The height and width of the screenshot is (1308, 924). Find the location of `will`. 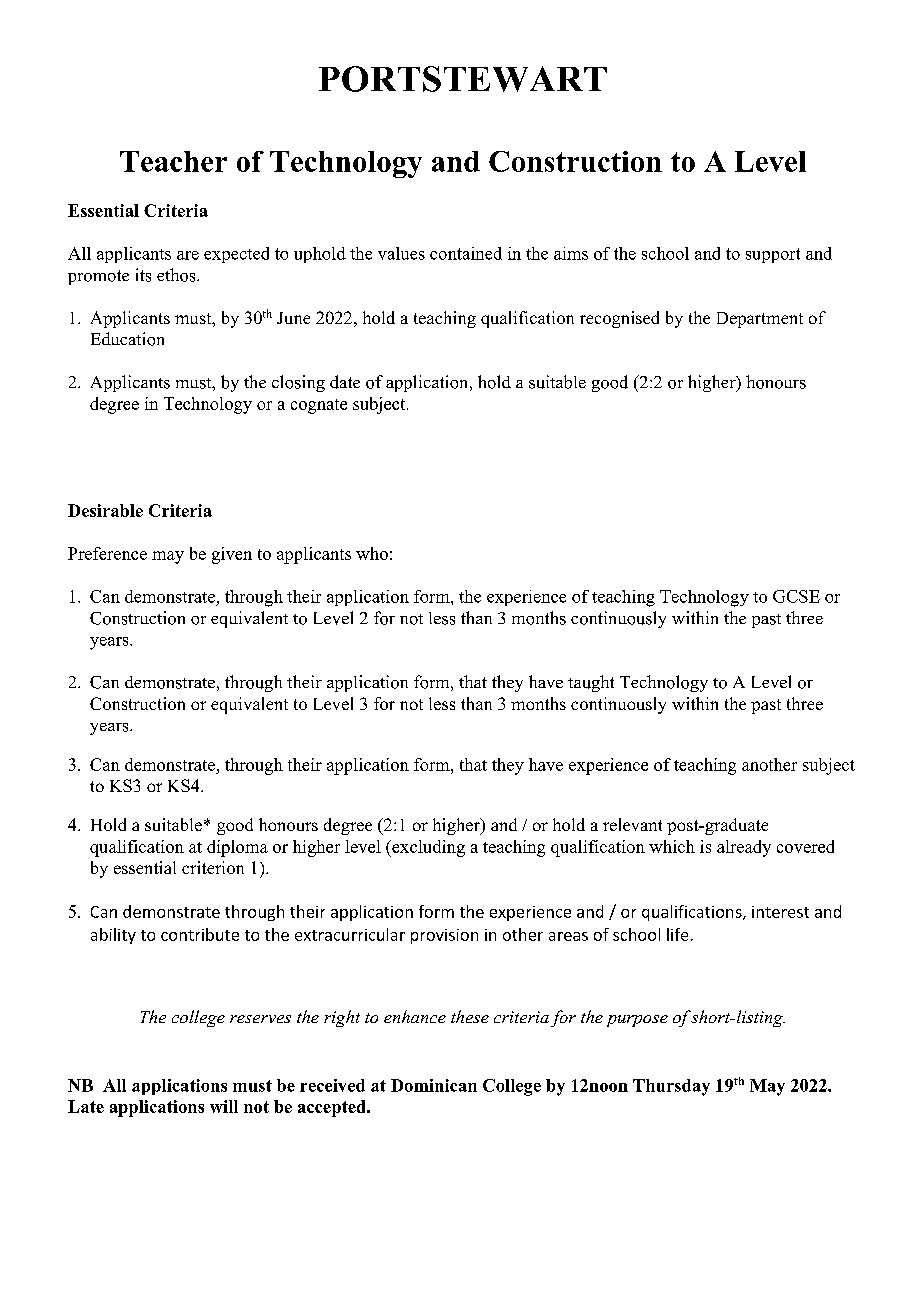

will is located at coordinates (224, 1106).
